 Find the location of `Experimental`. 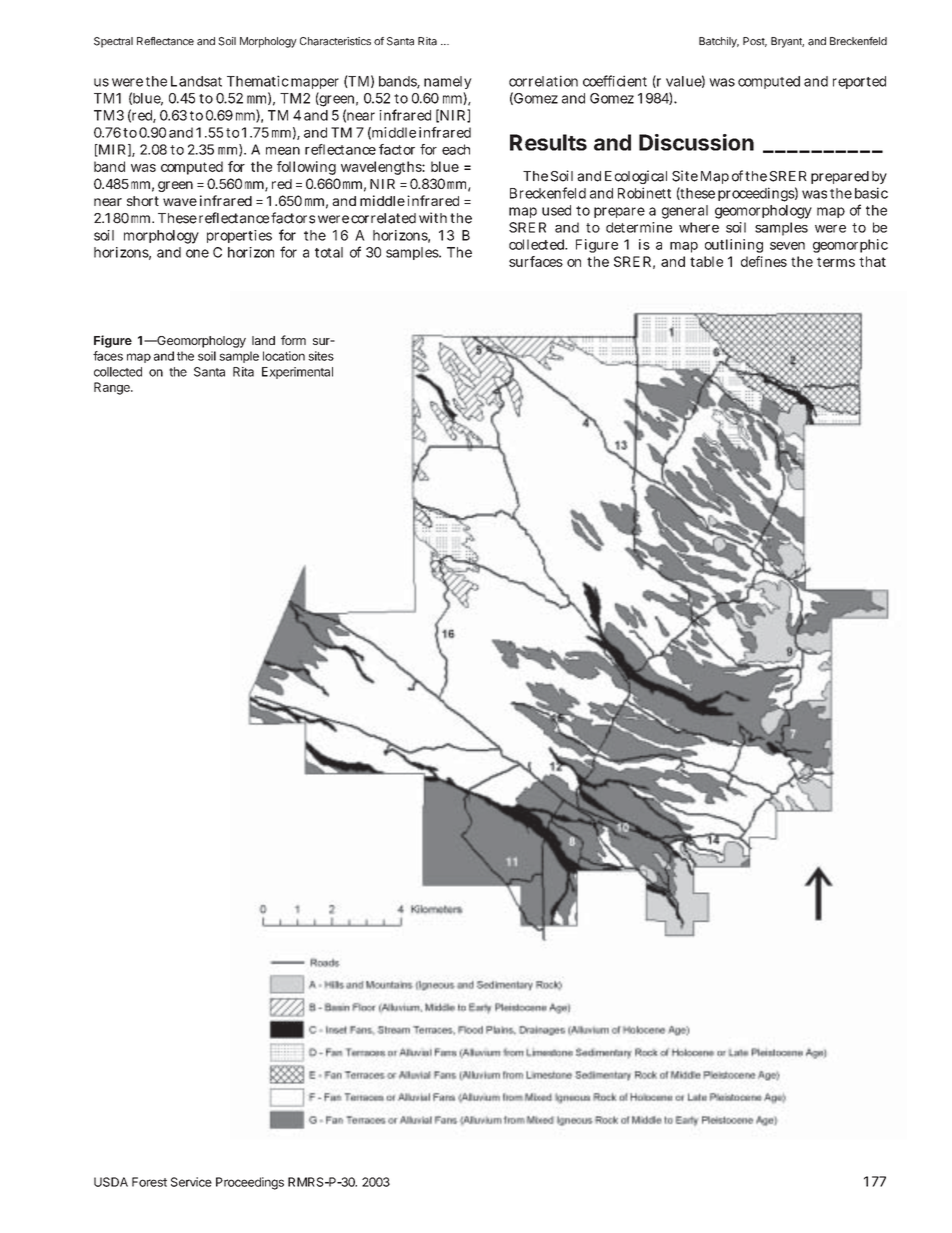

Experimental is located at coordinates (297, 373).
